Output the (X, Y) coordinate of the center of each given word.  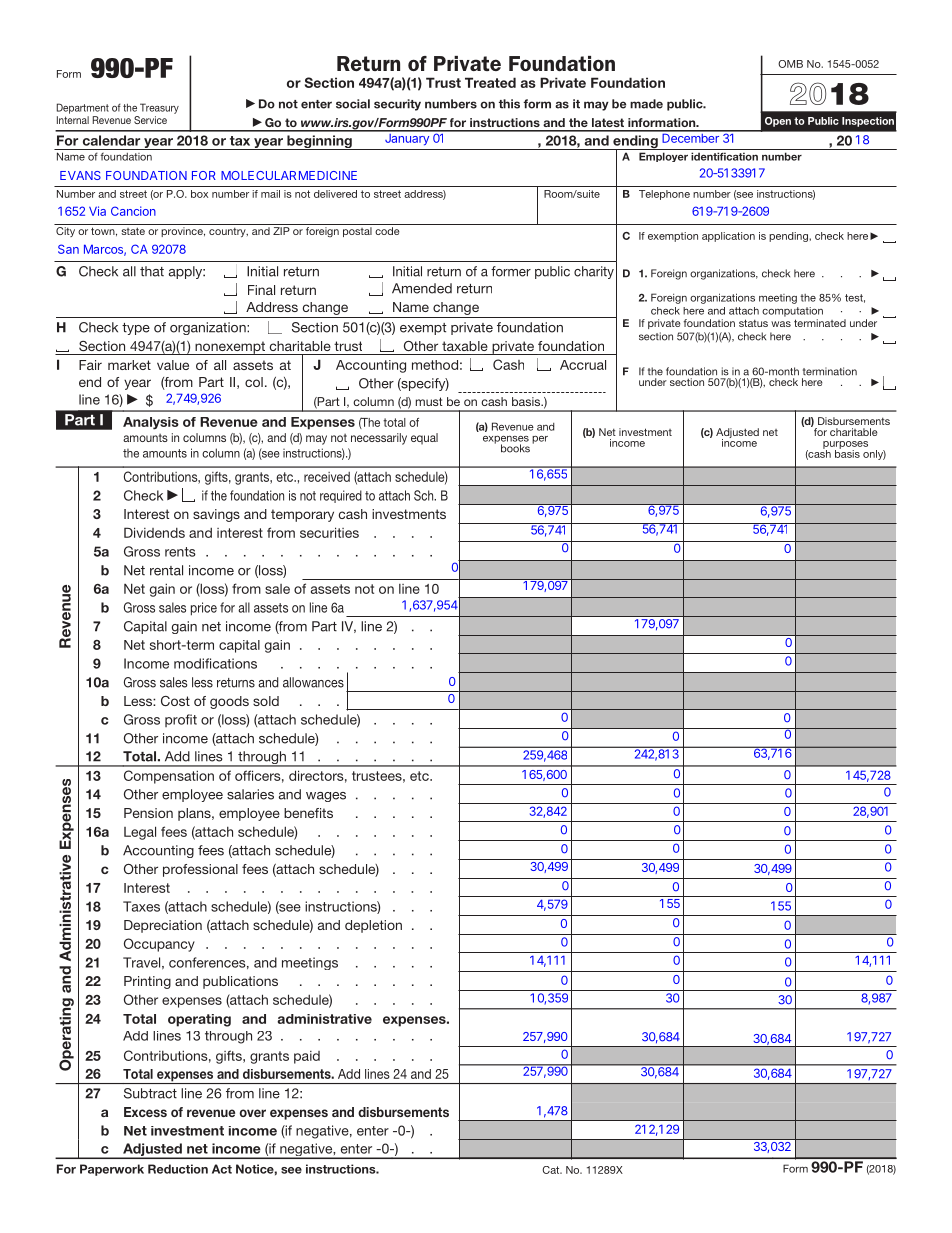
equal (424, 439)
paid (307, 1057)
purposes (845, 446)
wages (326, 797)
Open (778, 122)
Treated (490, 82)
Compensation (169, 777)
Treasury (159, 108)
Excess (145, 1112)
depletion (373, 926)
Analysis (151, 423)
